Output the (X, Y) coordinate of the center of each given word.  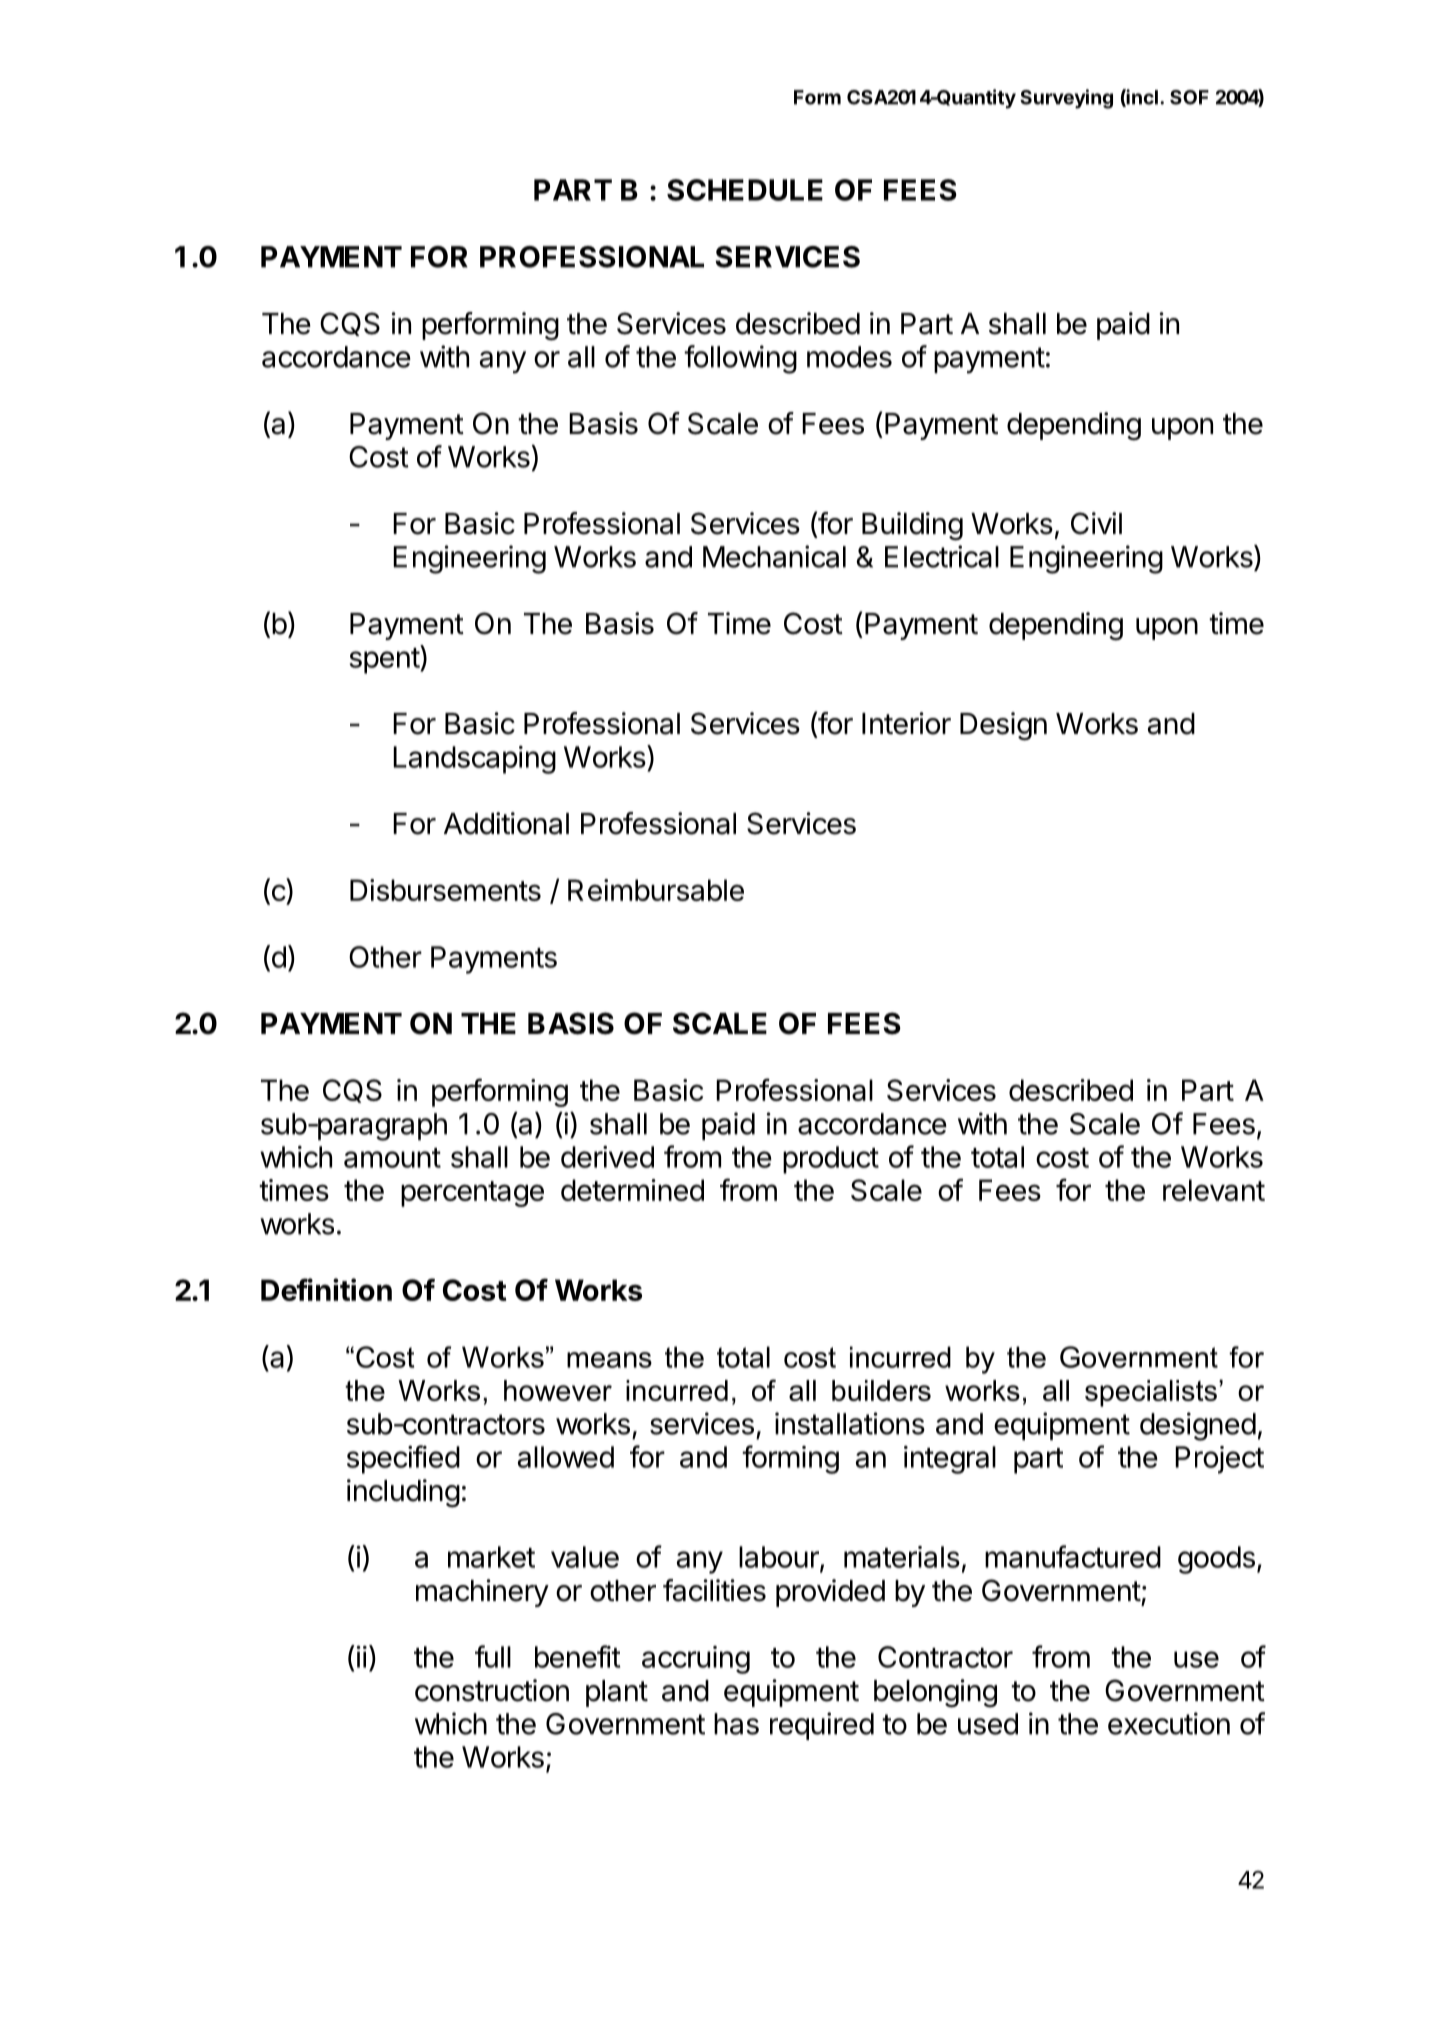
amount (392, 1158)
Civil (1096, 523)
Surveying (1066, 99)
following (740, 359)
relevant (1214, 1190)
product (831, 1160)
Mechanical (774, 556)
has (736, 1724)
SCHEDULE (745, 190)
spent (385, 661)
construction (492, 1690)
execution (1169, 1723)
